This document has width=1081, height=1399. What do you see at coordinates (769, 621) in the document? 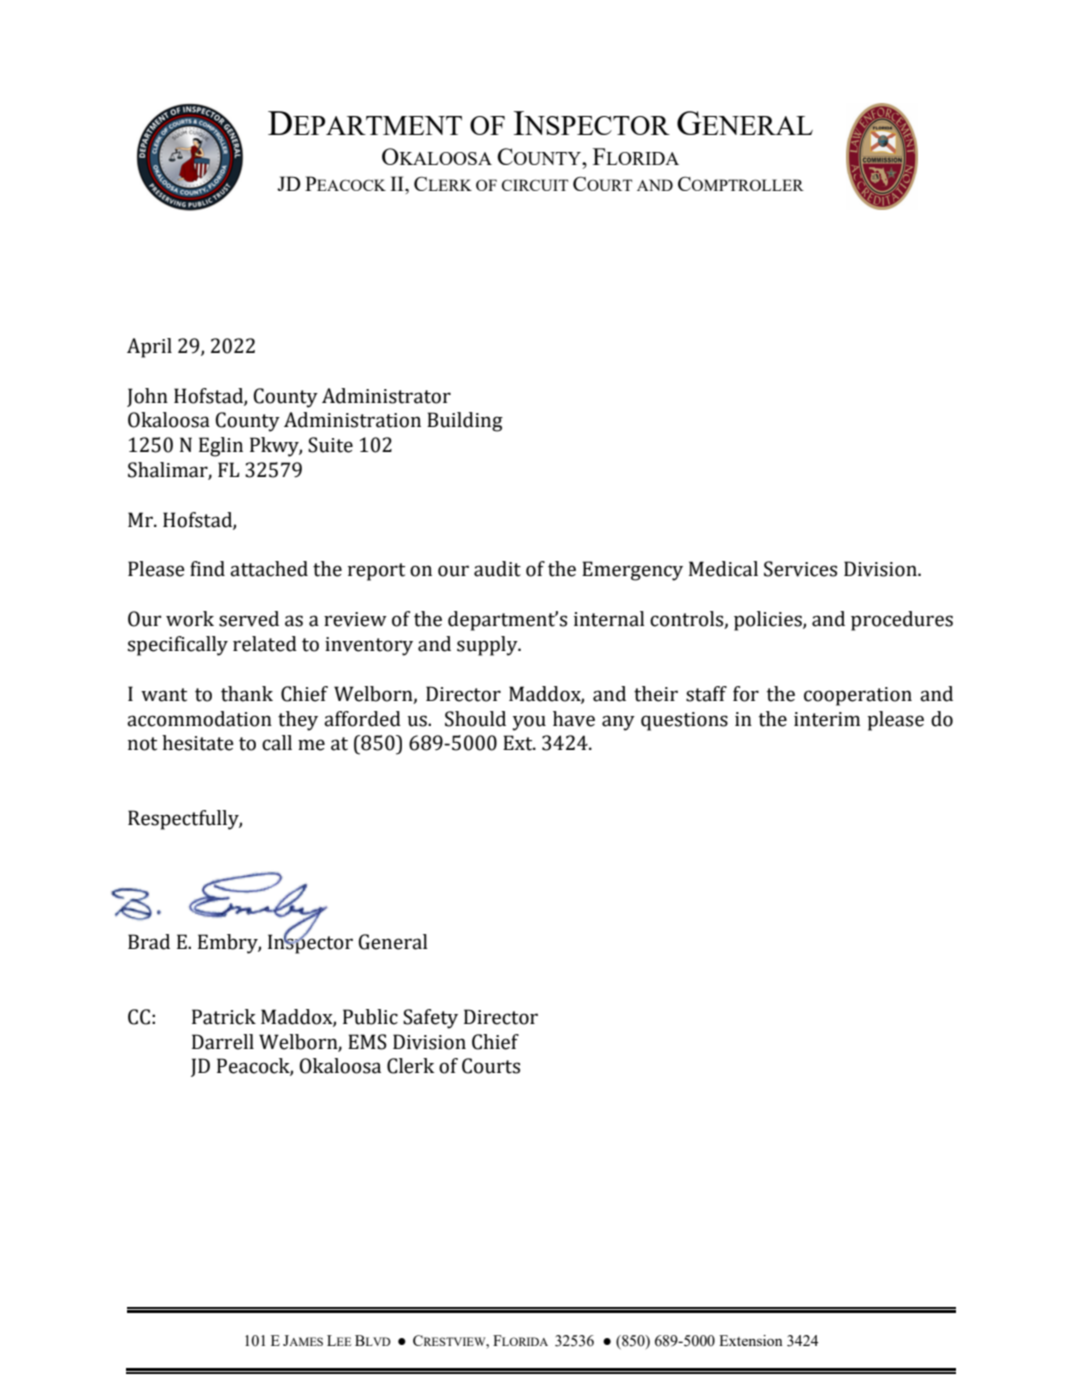
I see `policies` at bounding box center [769, 621].
